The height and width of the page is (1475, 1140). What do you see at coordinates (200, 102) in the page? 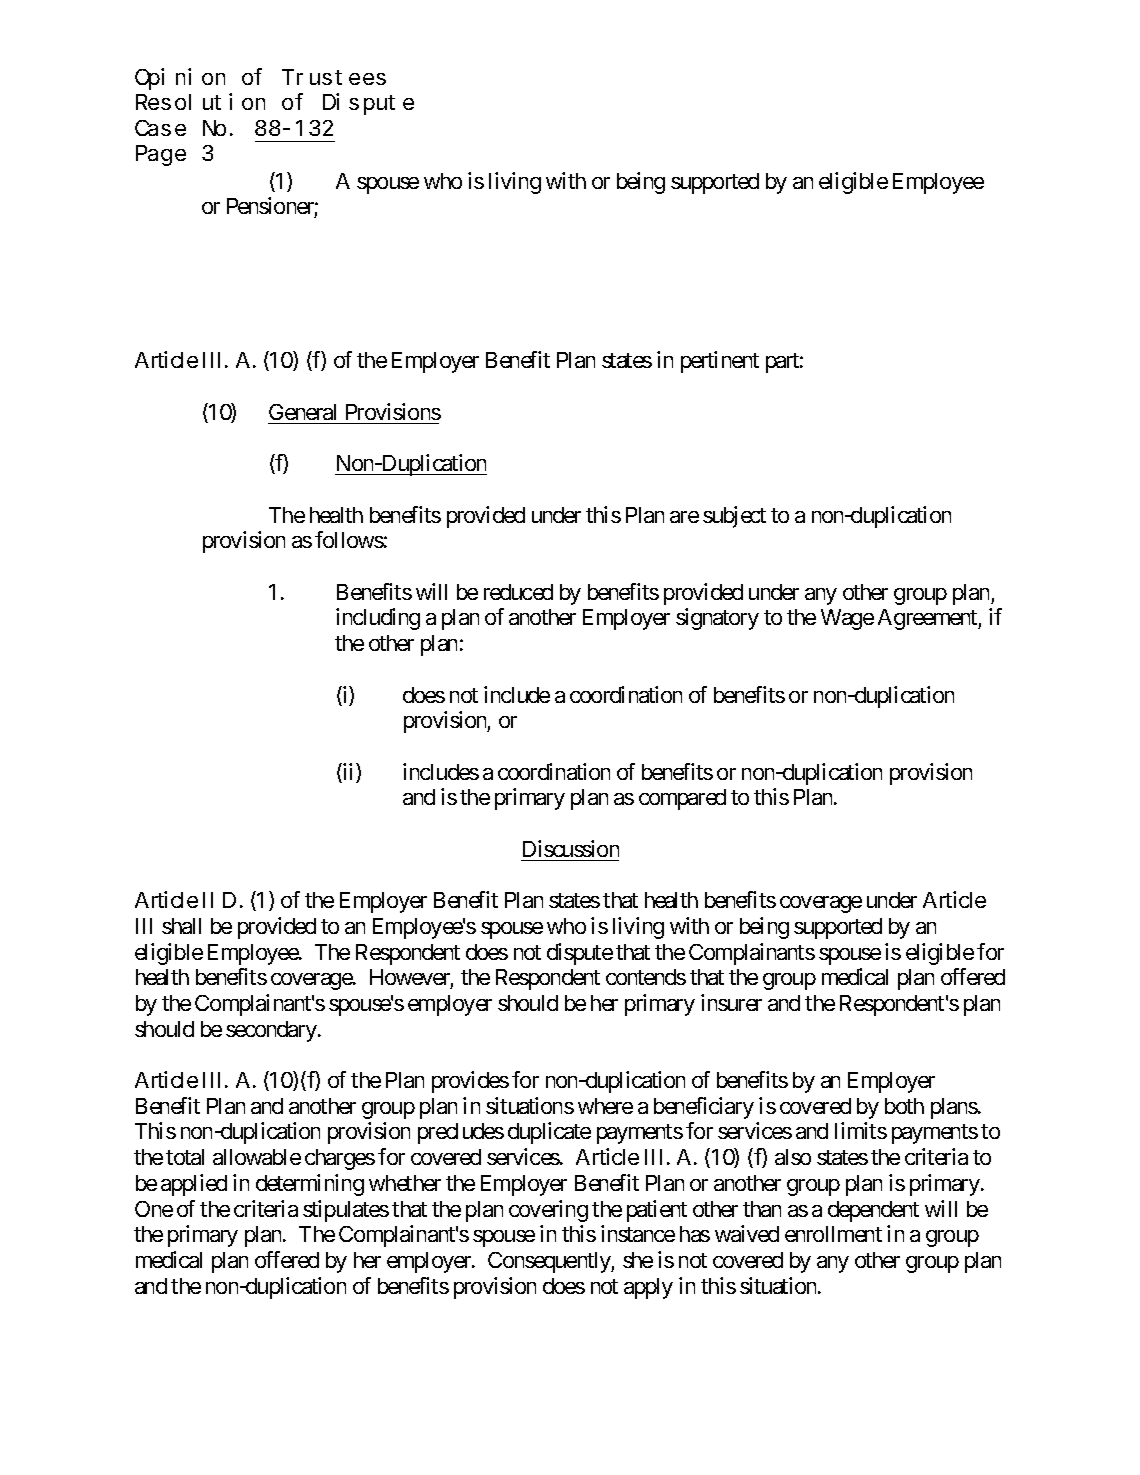
I see `Resolution` at bounding box center [200, 102].
